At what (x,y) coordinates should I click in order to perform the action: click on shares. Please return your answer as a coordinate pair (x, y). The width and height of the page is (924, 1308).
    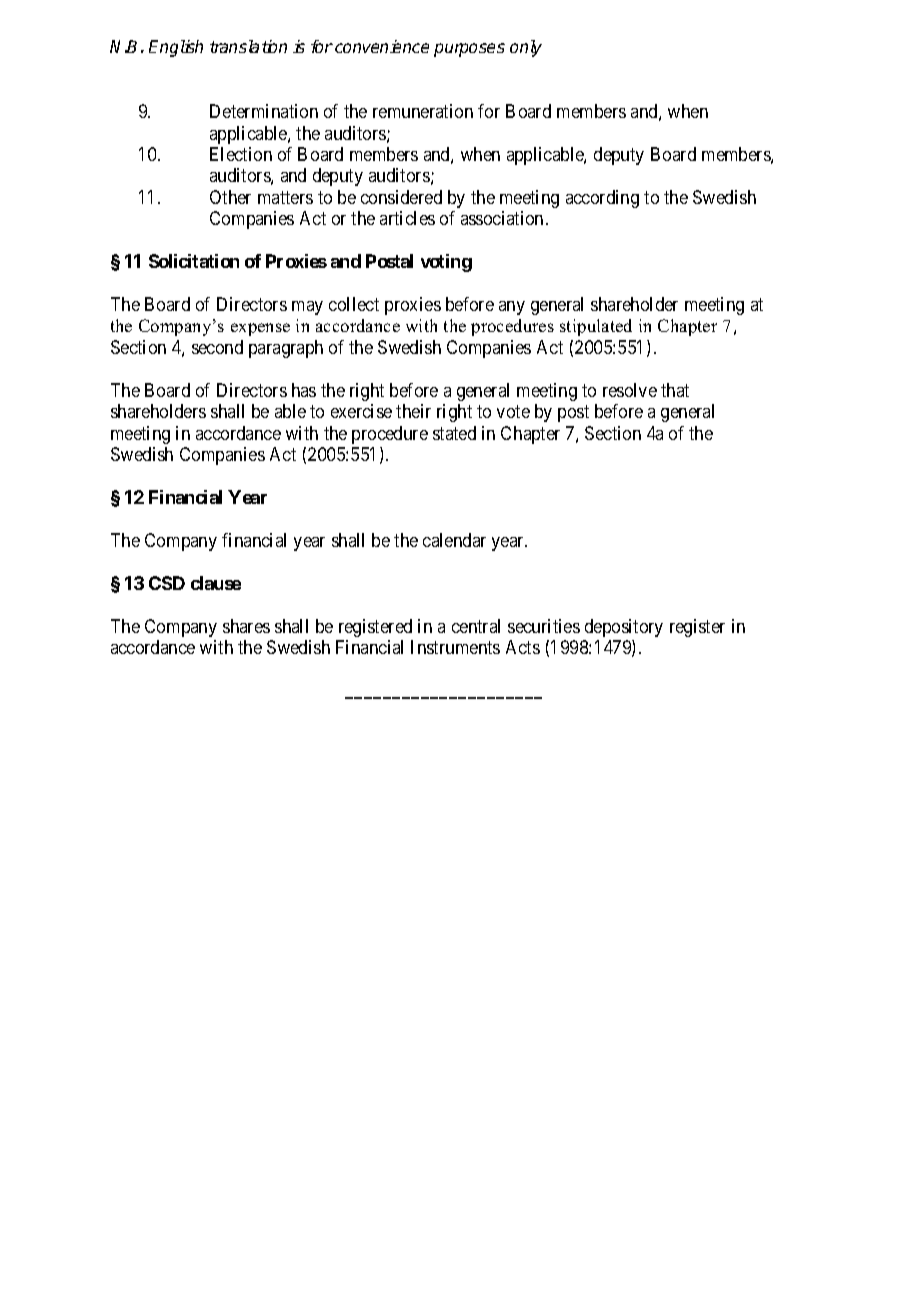
    Looking at the image, I should click on (246, 626).
